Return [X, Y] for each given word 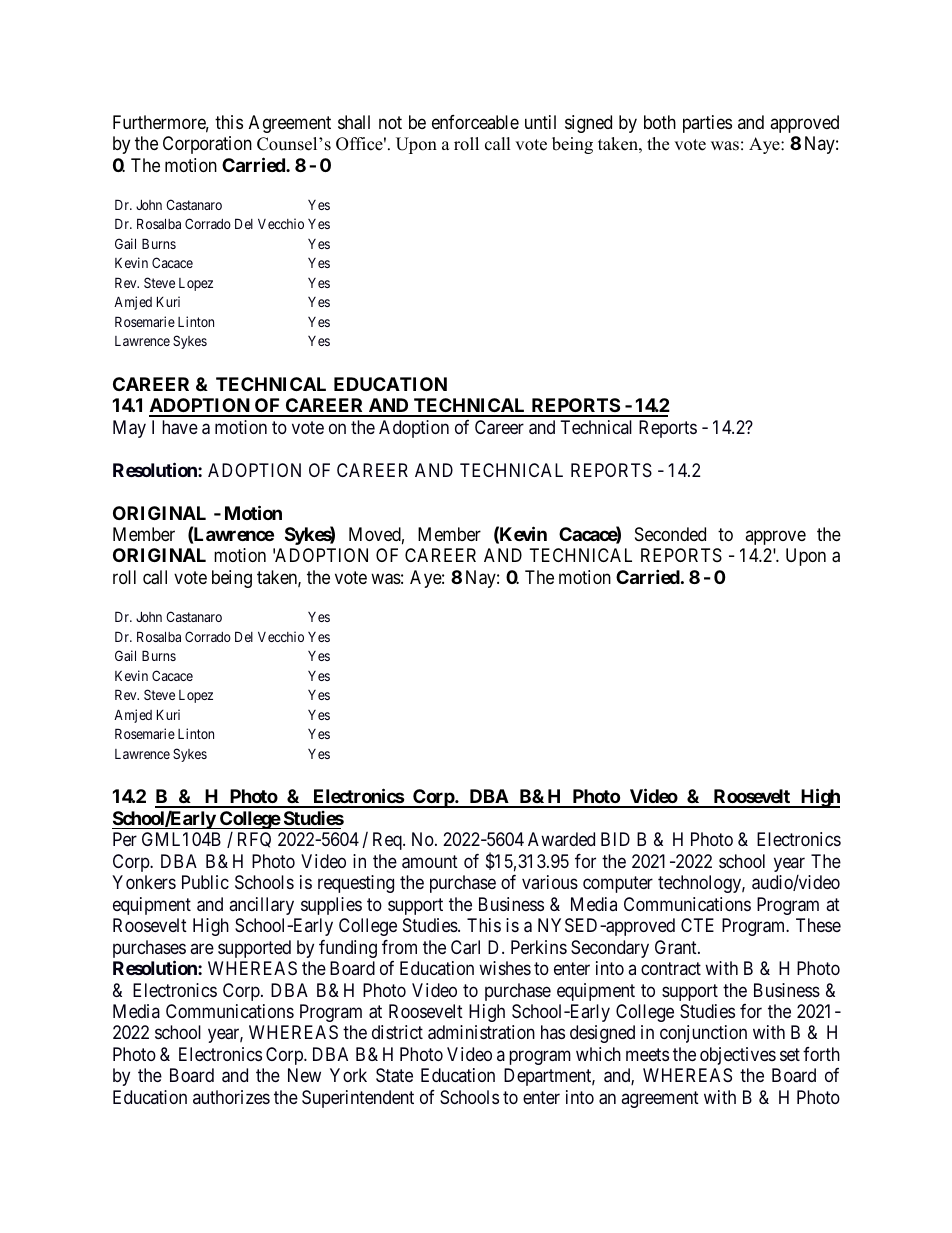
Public [205, 882]
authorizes [231, 1097]
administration [481, 1032]
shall [354, 122]
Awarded [561, 839]
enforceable [475, 122]
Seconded [670, 534]
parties [707, 124]
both [660, 122]
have [180, 427]
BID [615, 839]
